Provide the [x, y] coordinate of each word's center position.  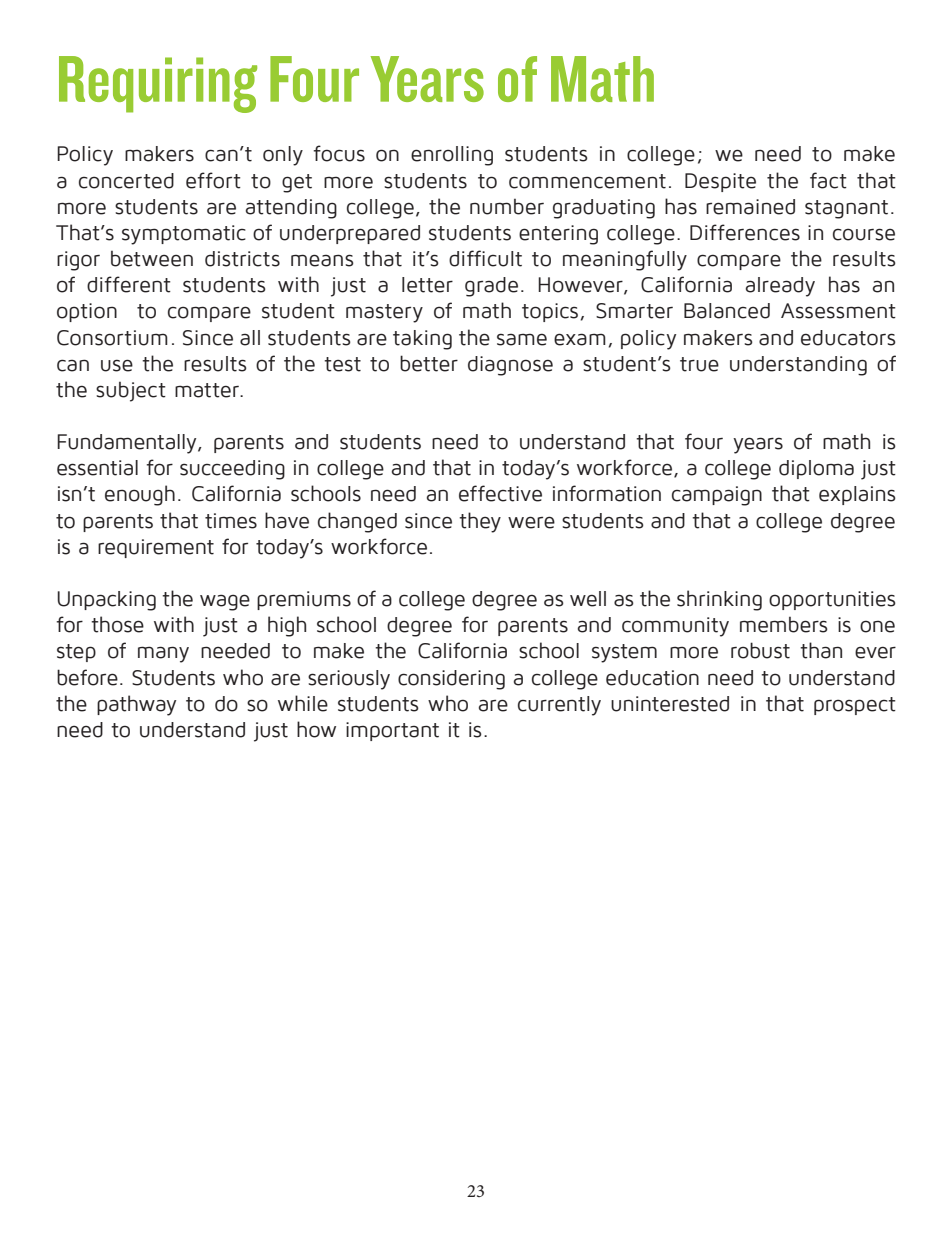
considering [451, 680]
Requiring [158, 84]
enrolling [452, 156]
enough [140, 495]
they [480, 522]
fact [828, 180]
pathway [136, 705]
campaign [717, 496]
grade [491, 287]
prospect [855, 706]
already [780, 287]
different [129, 284]
